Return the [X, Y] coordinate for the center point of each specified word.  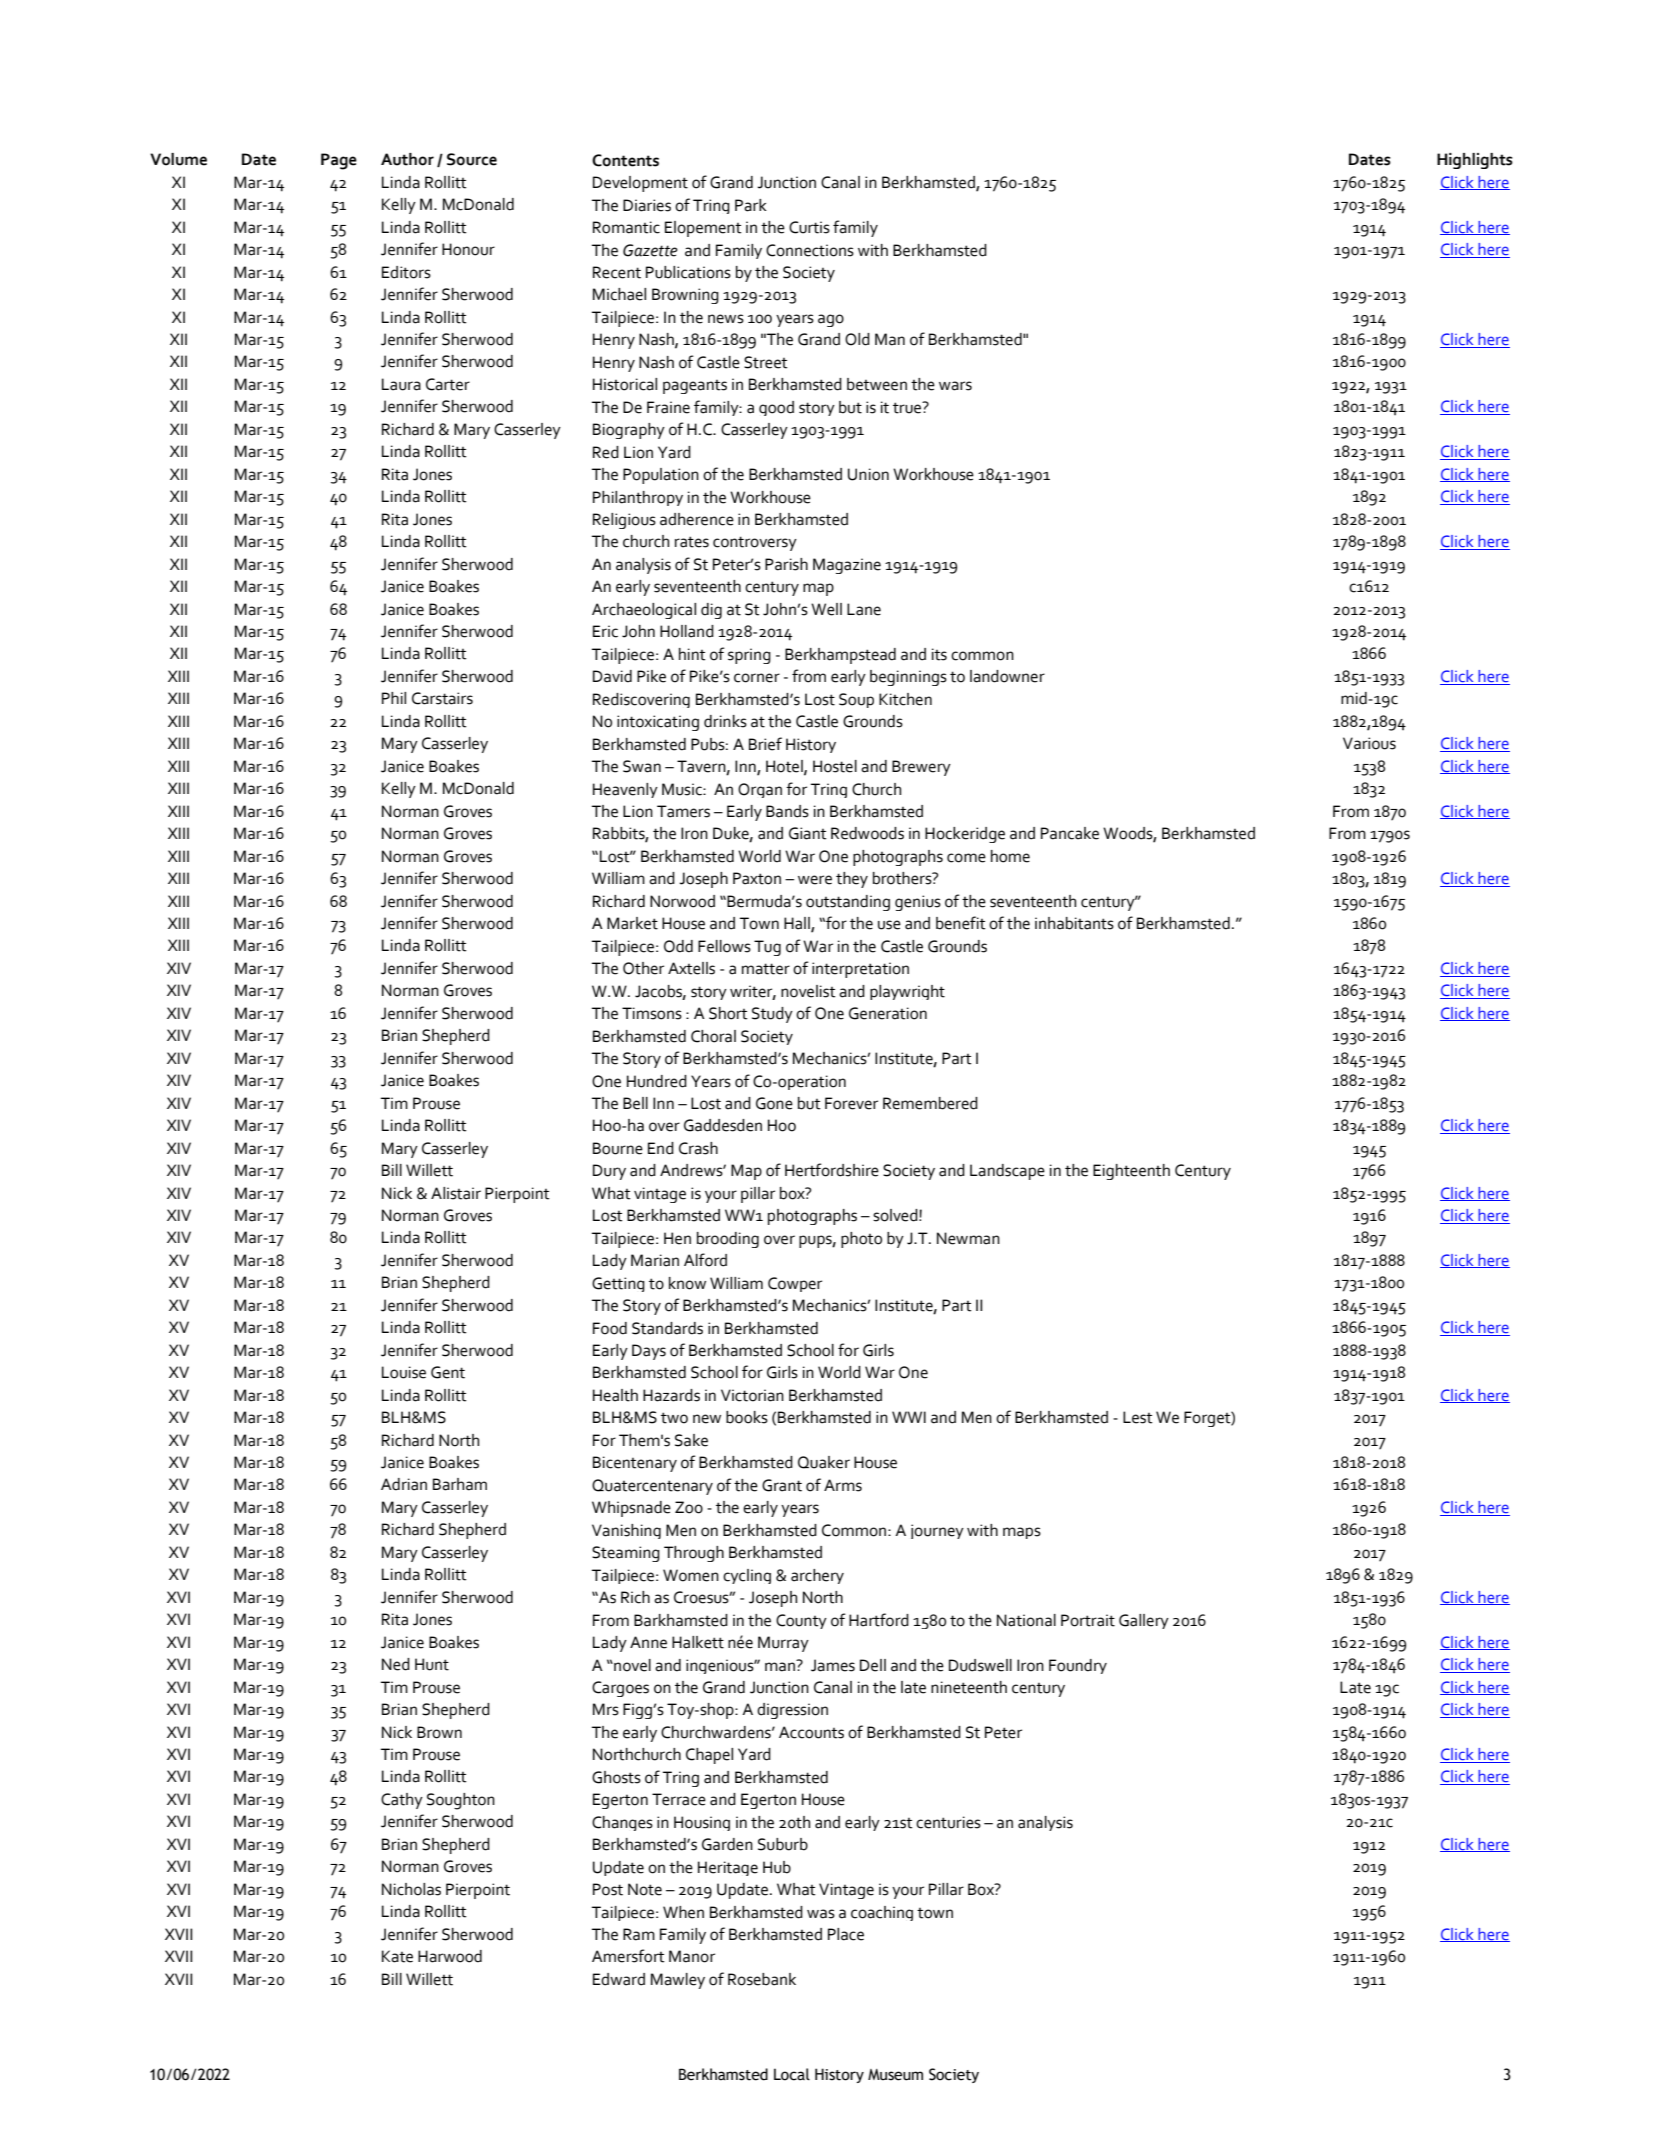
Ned [396, 1664]
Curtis [809, 227]
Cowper [795, 1284]
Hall [798, 924]
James [833, 1665]
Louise [404, 1372]
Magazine [847, 566]
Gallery [1144, 1621]
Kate [397, 1956]
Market [632, 923]
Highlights [1475, 161]
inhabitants [1074, 923]
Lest [1138, 1417]
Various [1369, 743]
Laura [401, 384]
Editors [406, 272]
